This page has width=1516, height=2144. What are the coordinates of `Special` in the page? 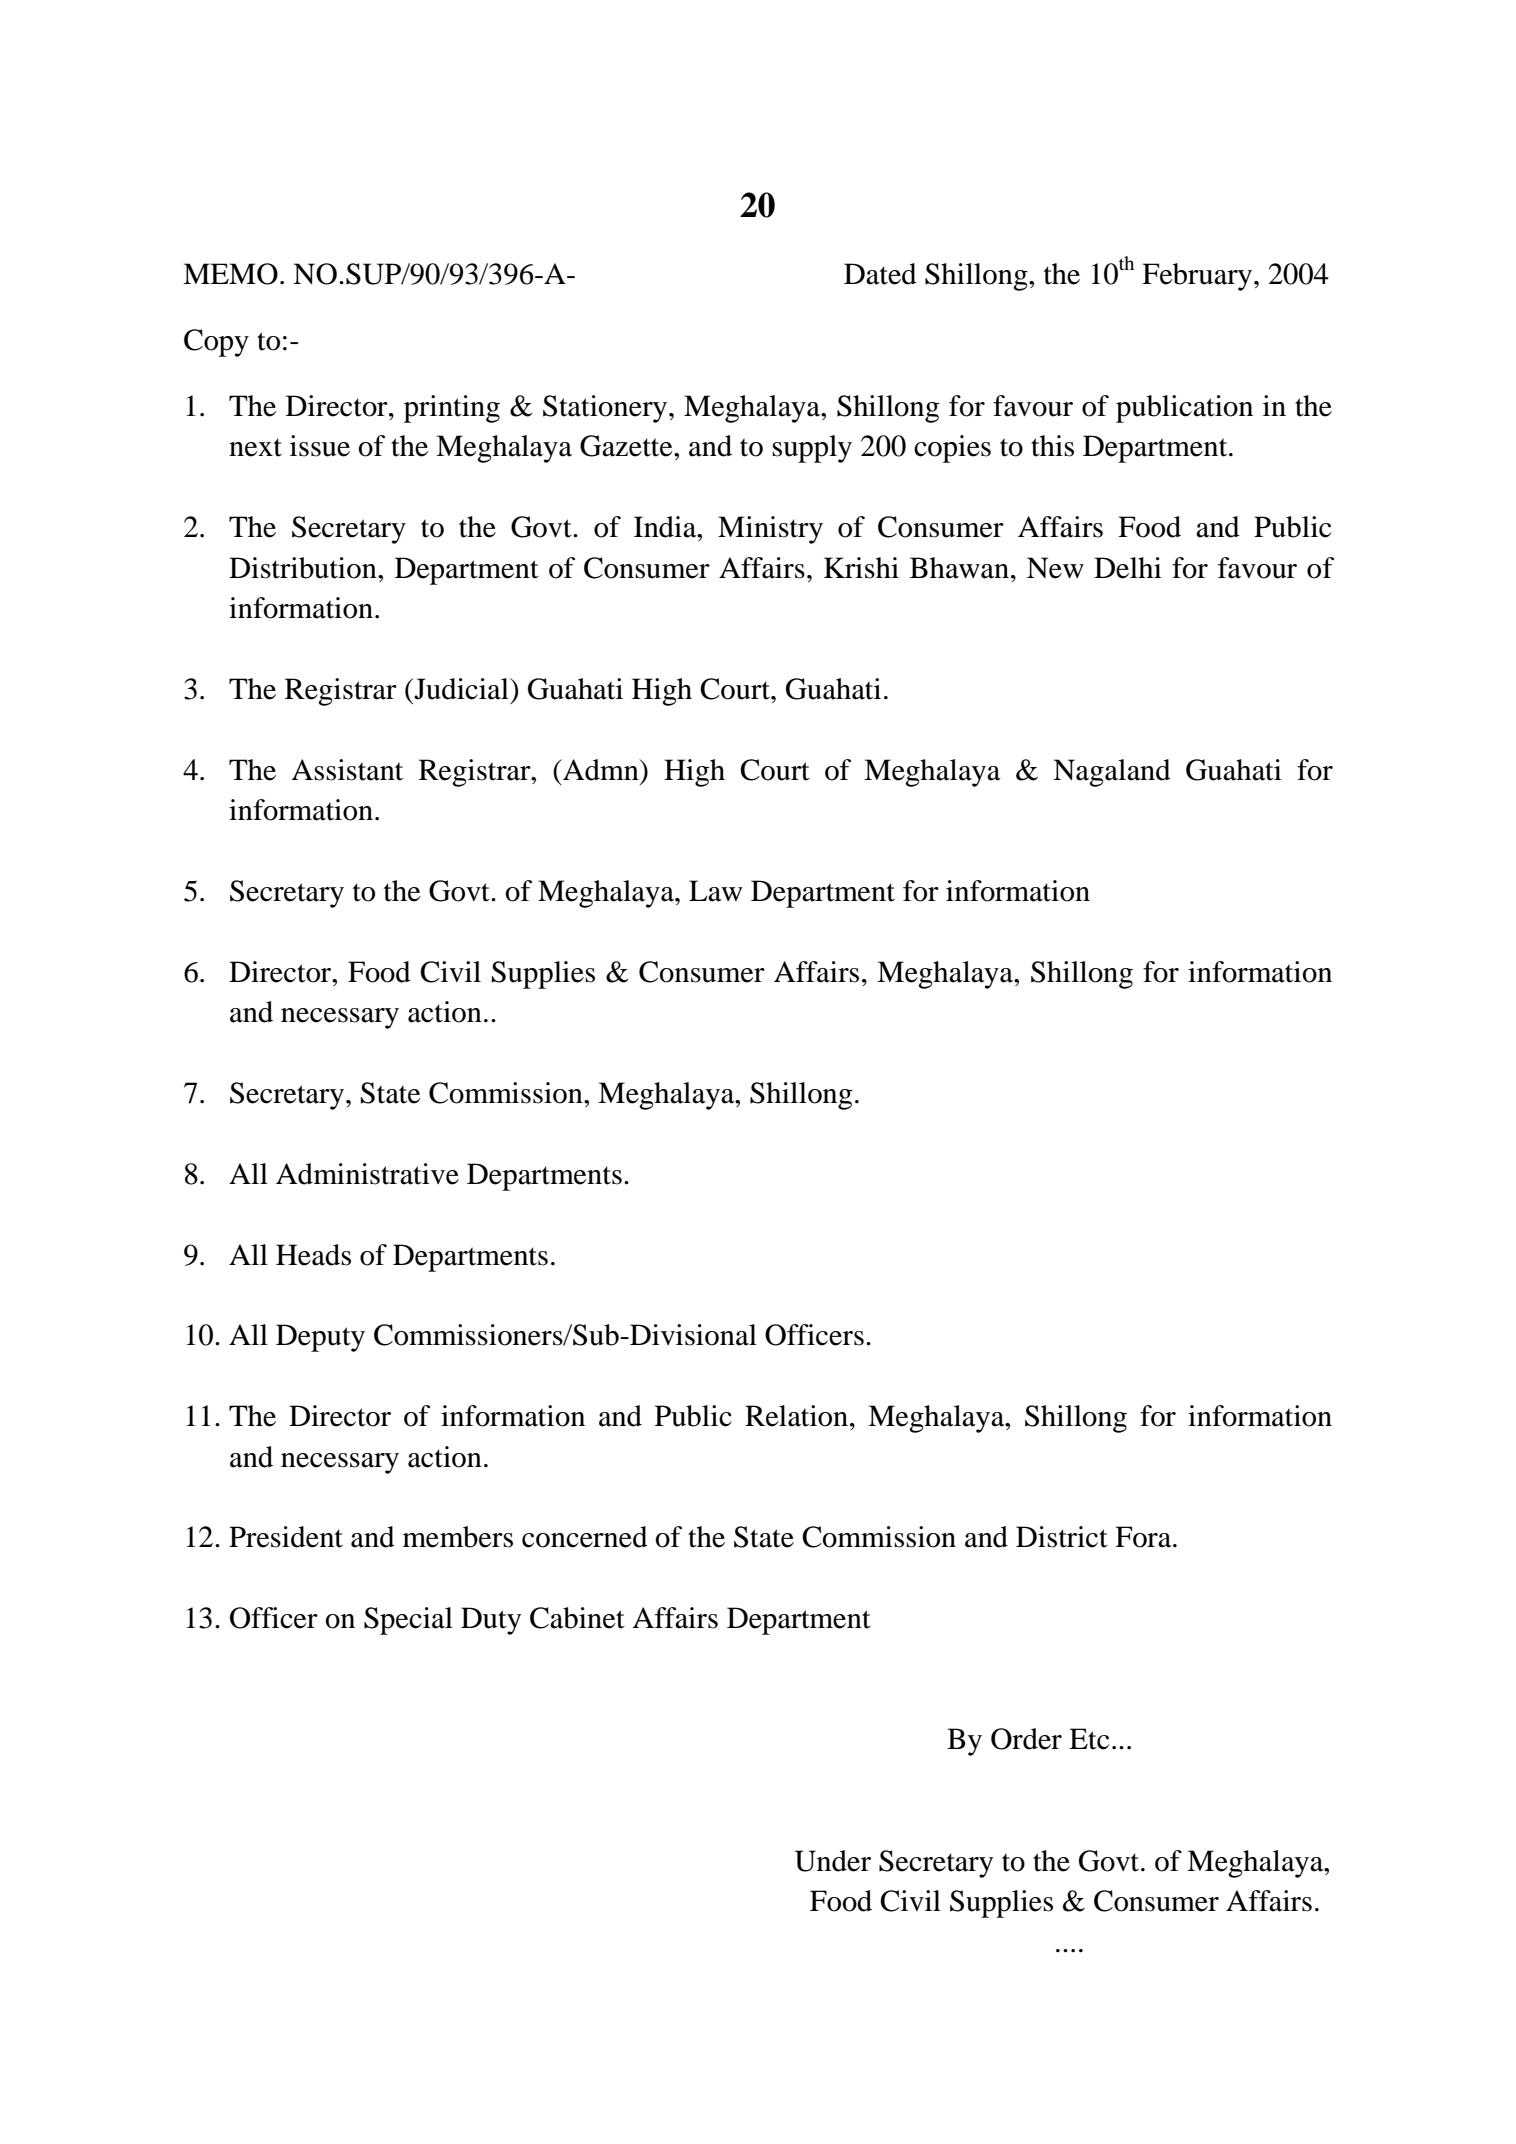 It's located at (408, 1621).
